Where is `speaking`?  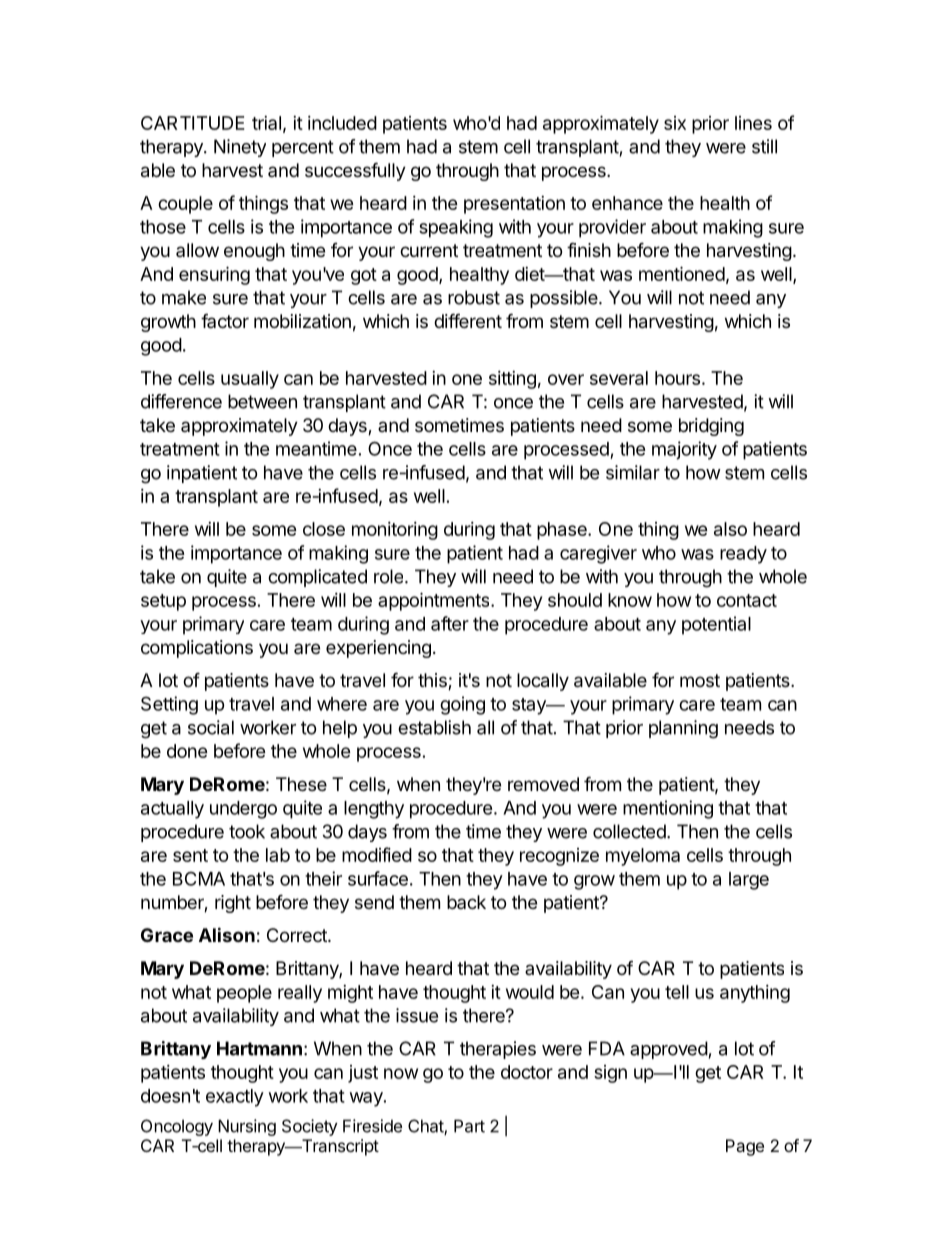 speaking is located at coordinates (456, 228).
